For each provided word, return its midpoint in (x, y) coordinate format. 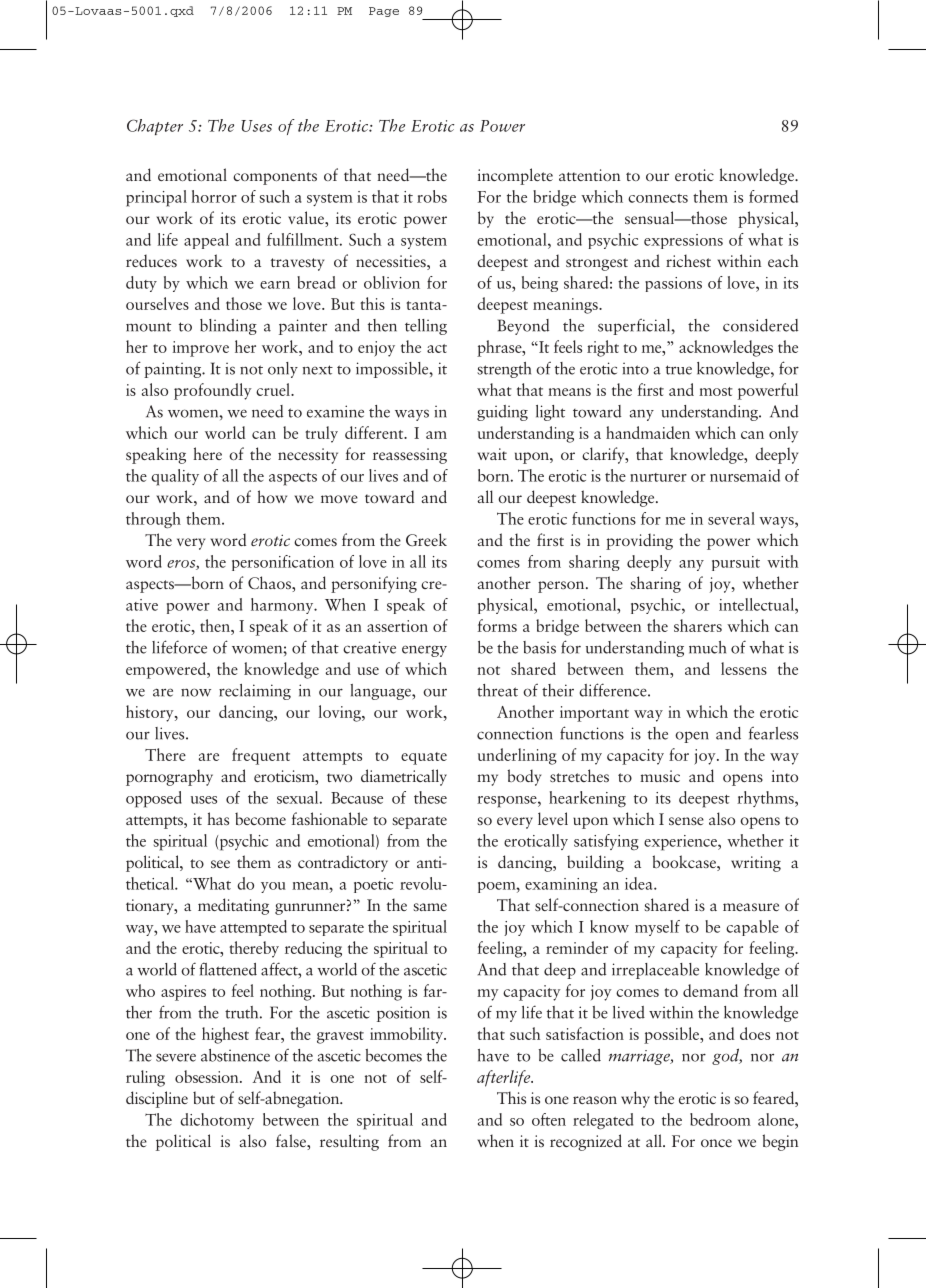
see (220, 864)
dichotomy (217, 1121)
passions (673, 284)
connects (658, 198)
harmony (283, 606)
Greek (426, 539)
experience (681, 843)
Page (384, 12)
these (430, 797)
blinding (228, 327)
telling (426, 327)
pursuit (736, 563)
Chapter (155, 127)
